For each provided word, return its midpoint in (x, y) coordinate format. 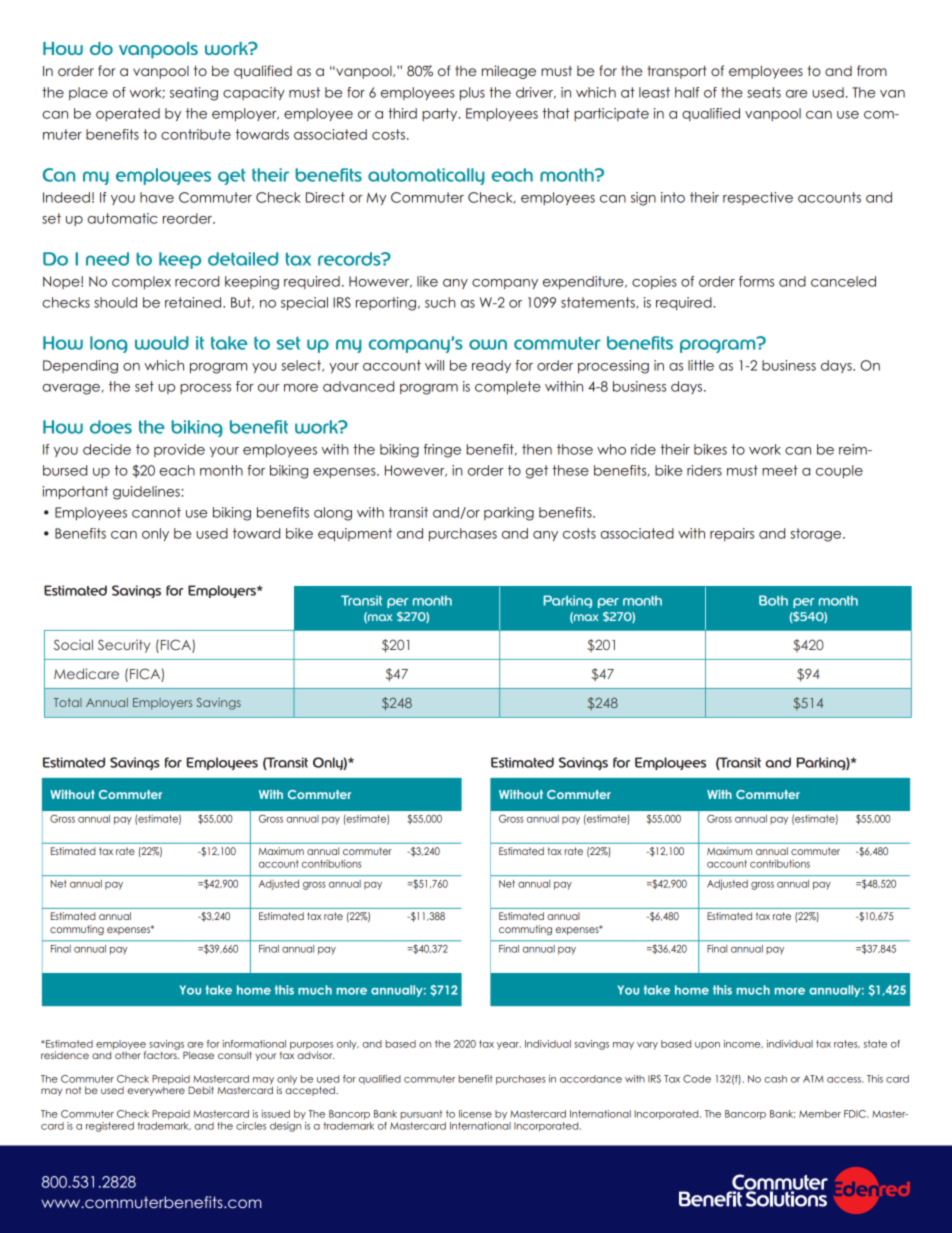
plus (472, 93)
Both (773, 600)
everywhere (156, 1090)
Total (68, 702)
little (701, 365)
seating (194, 94)
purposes (311, 1047)
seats (764, 92)
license (475, 1114)
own (488, 344)
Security (124, 646)
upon (707, 1045)
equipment (355, 534)
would (162, 343)
